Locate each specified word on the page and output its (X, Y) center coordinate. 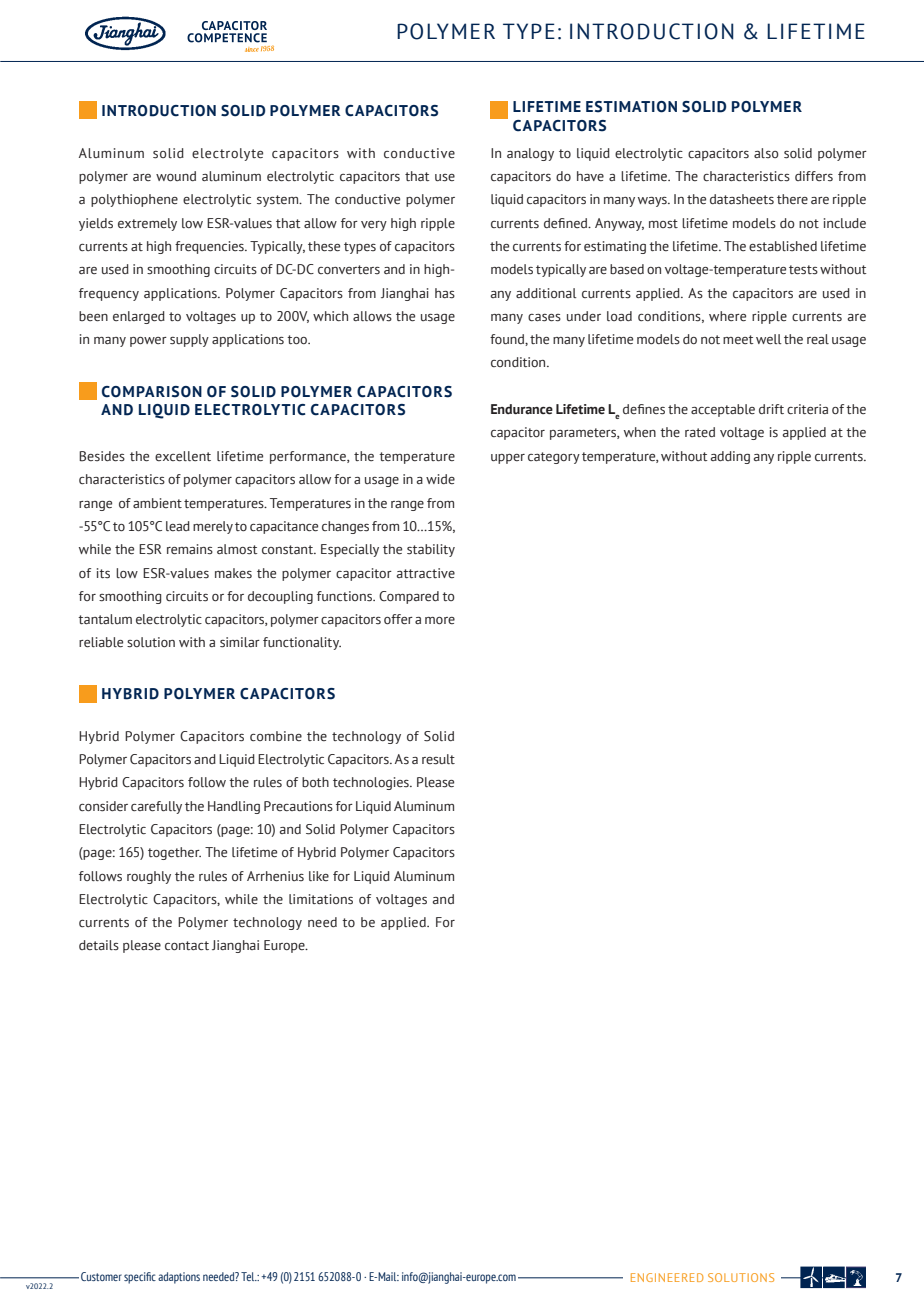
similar (240, 642)
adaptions (179, 1278)
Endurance (522, 409)
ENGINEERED (667, 1277)
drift (771, 409)
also (766, 153)
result (438, 759)
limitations (321, 899)
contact (187, 946)
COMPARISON (152, 392)
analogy (530, 154)
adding (730, 457)
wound (176, 176)
